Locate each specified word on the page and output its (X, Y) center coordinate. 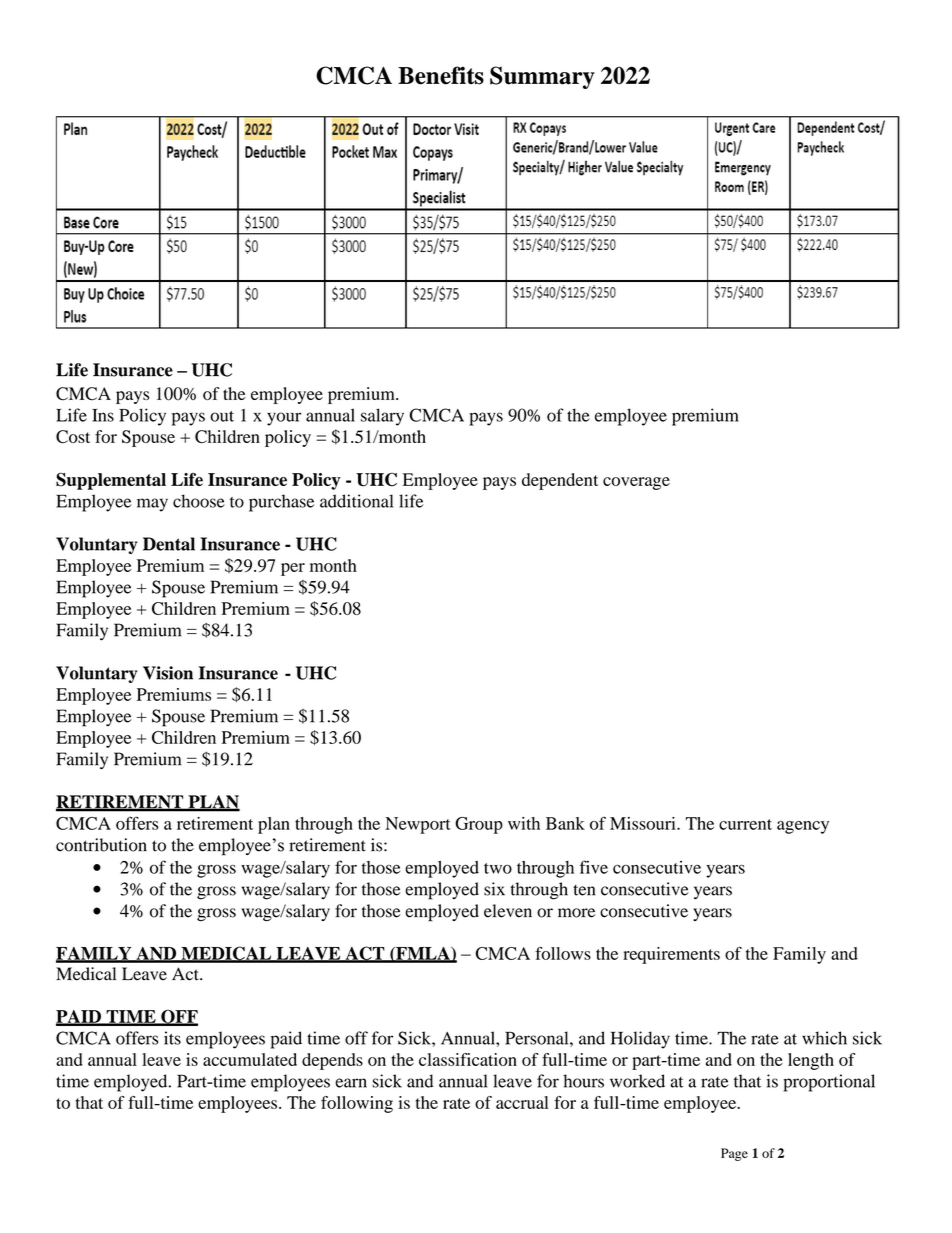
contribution (101, 845)
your (284, 419)
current (745, 824)
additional (356, 501)
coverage (636, 483)
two (498, 868)
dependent (560, 481)
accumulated (250, 1059)
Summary (542, 77)
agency (803, 827)
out (222, 416)
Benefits (441, 75)
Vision (168, 673)
